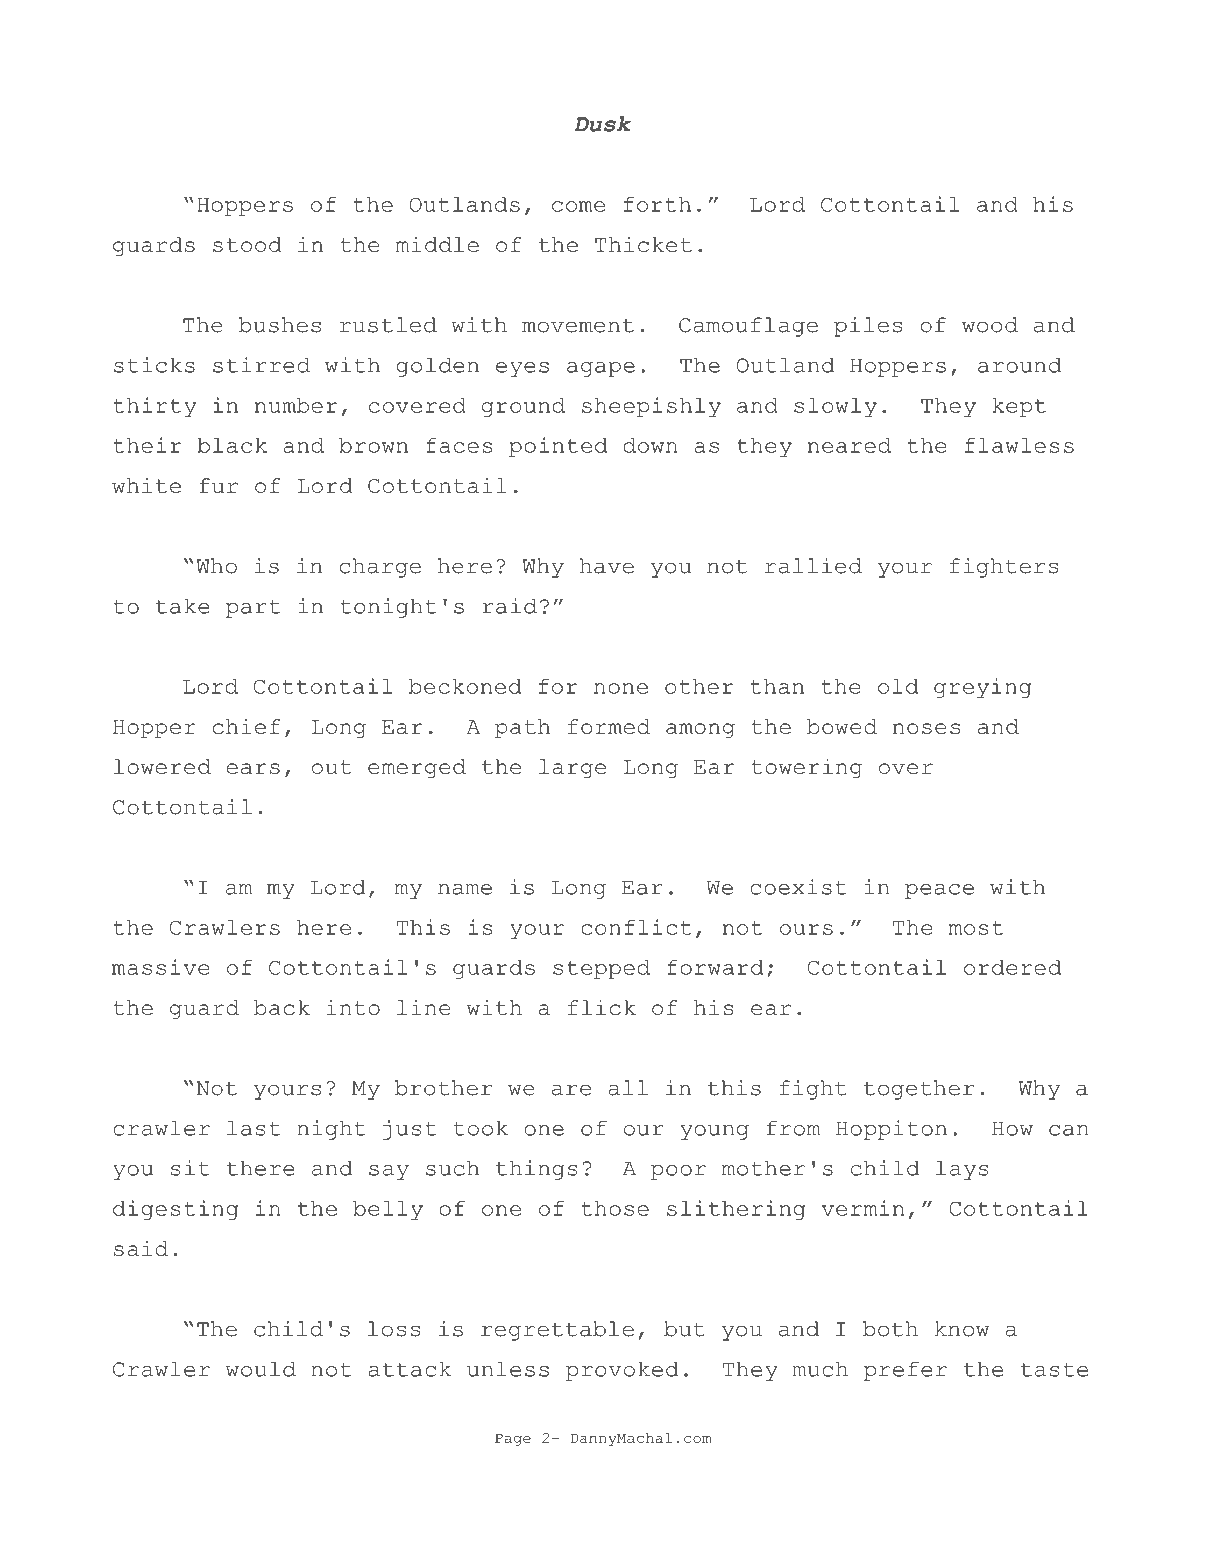  I want to click on stood, so click(247, 244).
